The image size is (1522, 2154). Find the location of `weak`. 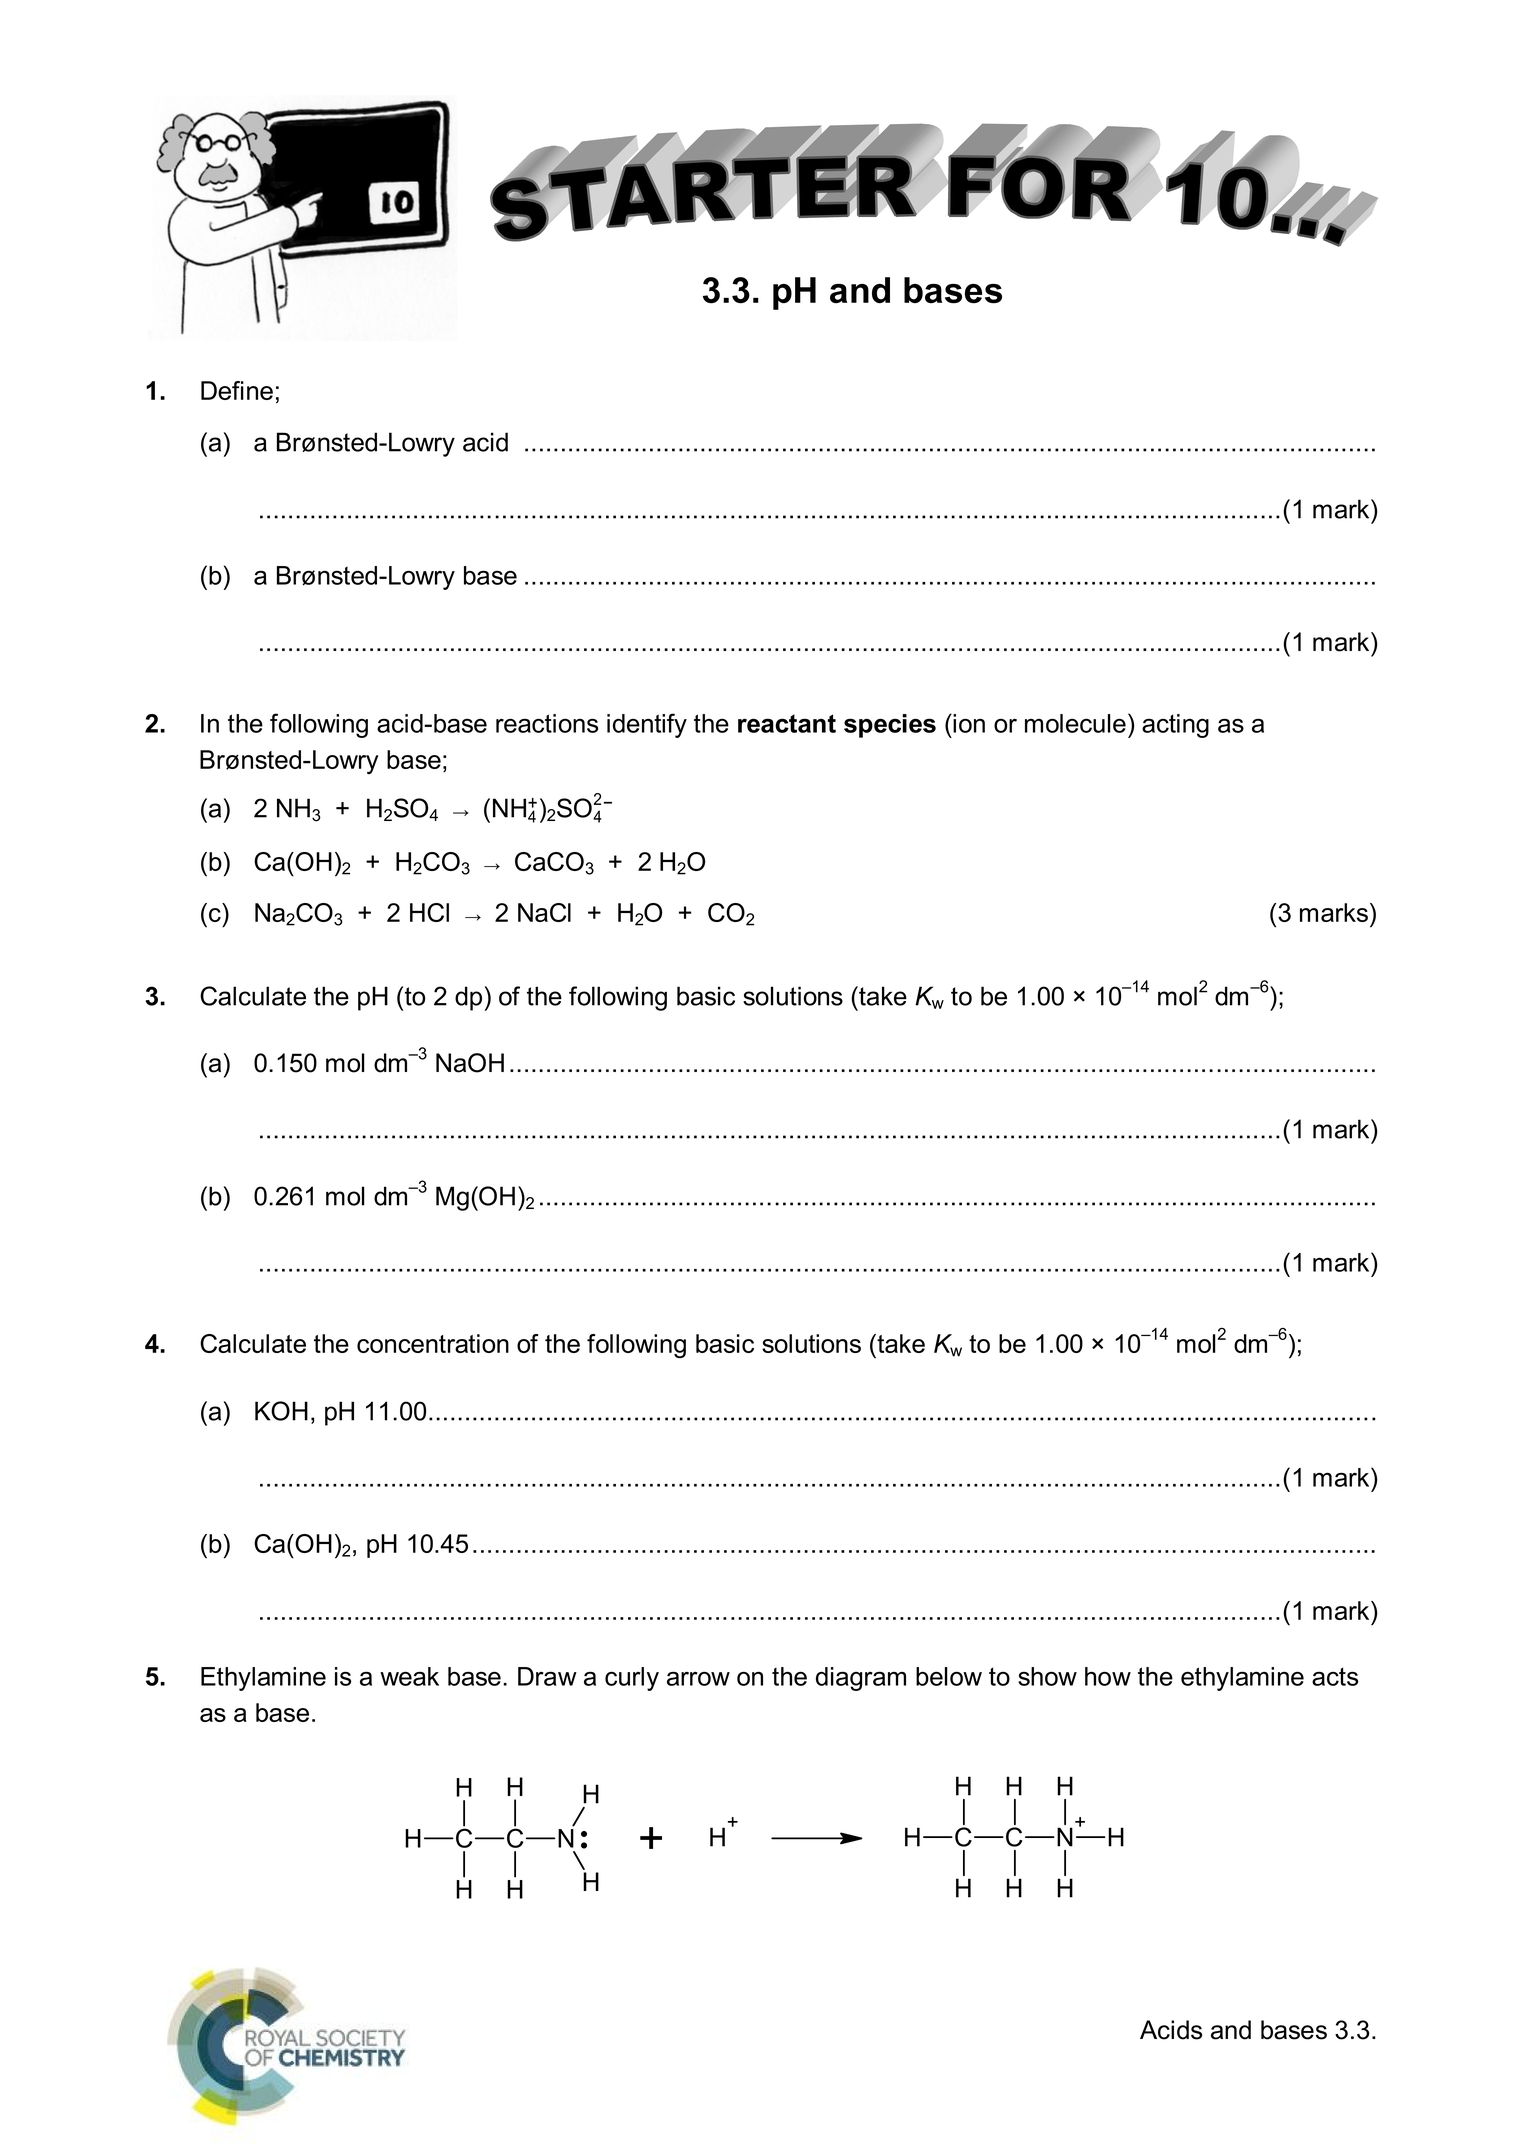

weak is located at coordinates (409, 1676).
